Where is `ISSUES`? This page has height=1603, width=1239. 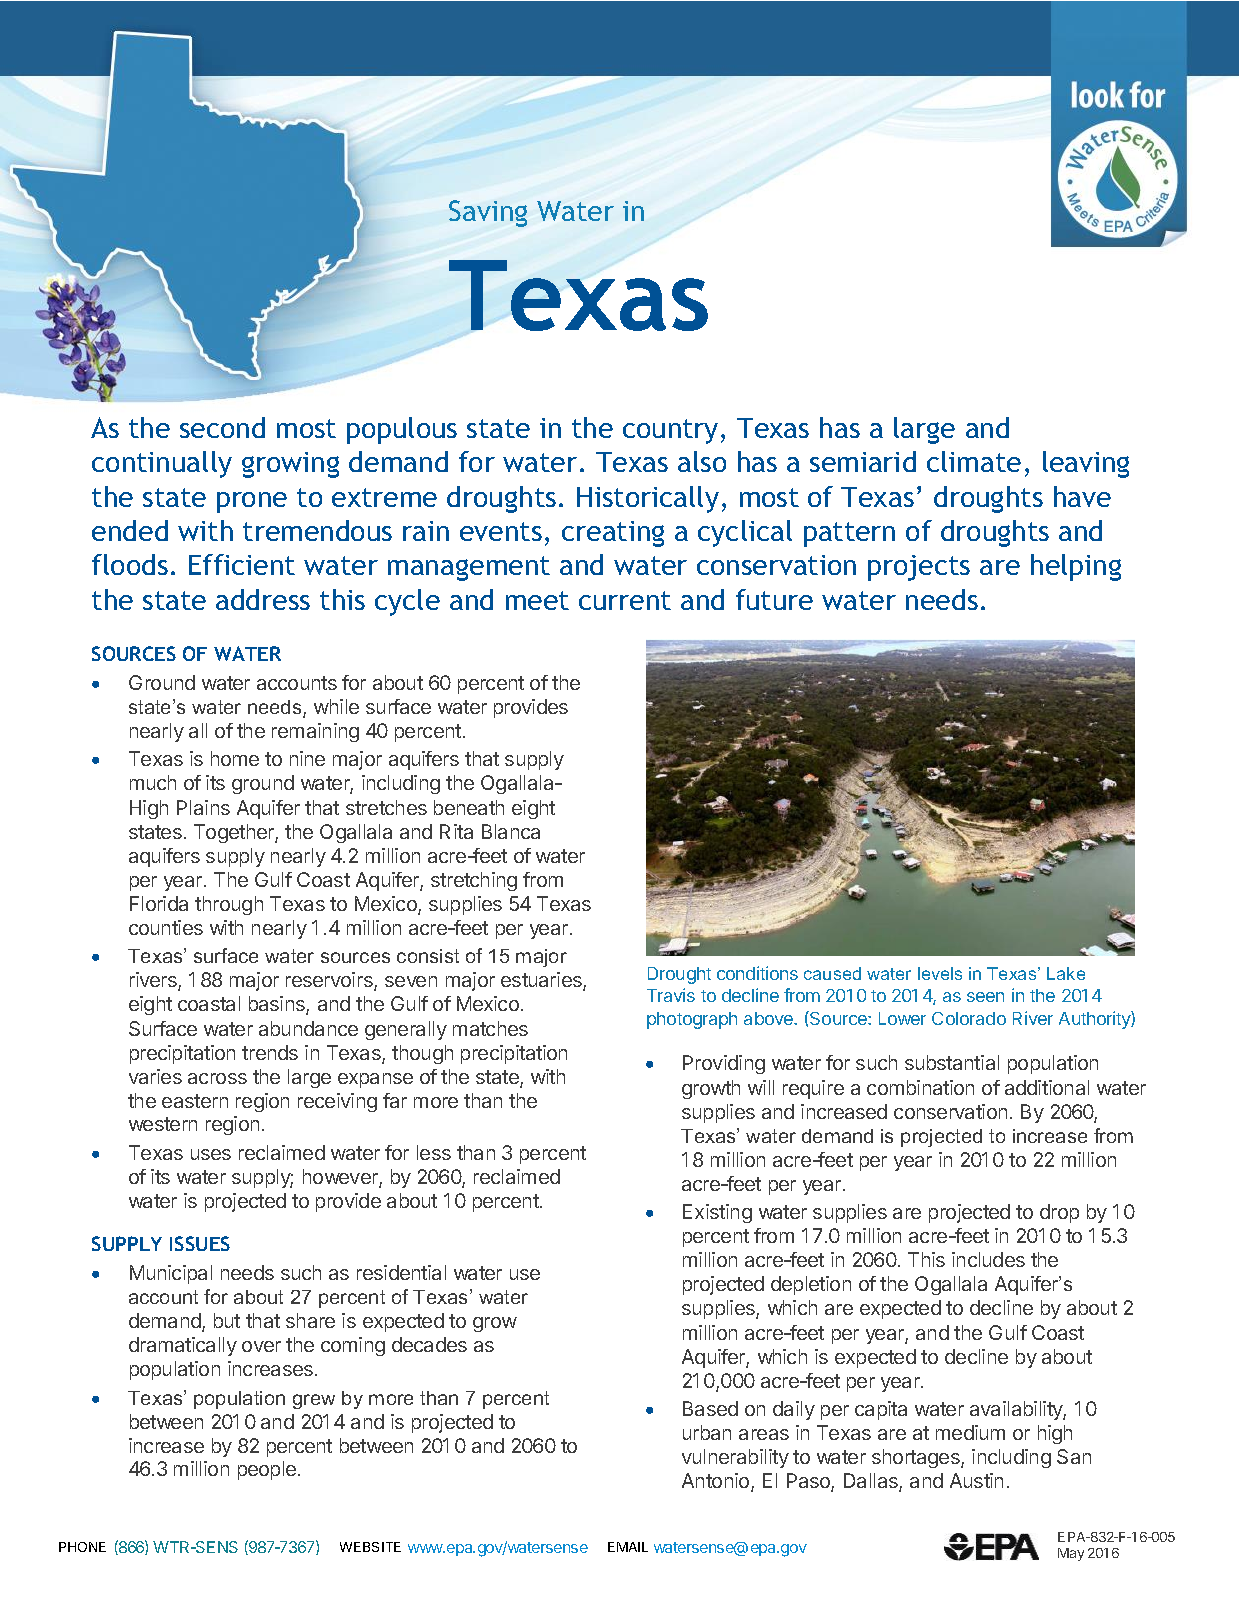
ISSUES is located at coordinates (200, 1243).
